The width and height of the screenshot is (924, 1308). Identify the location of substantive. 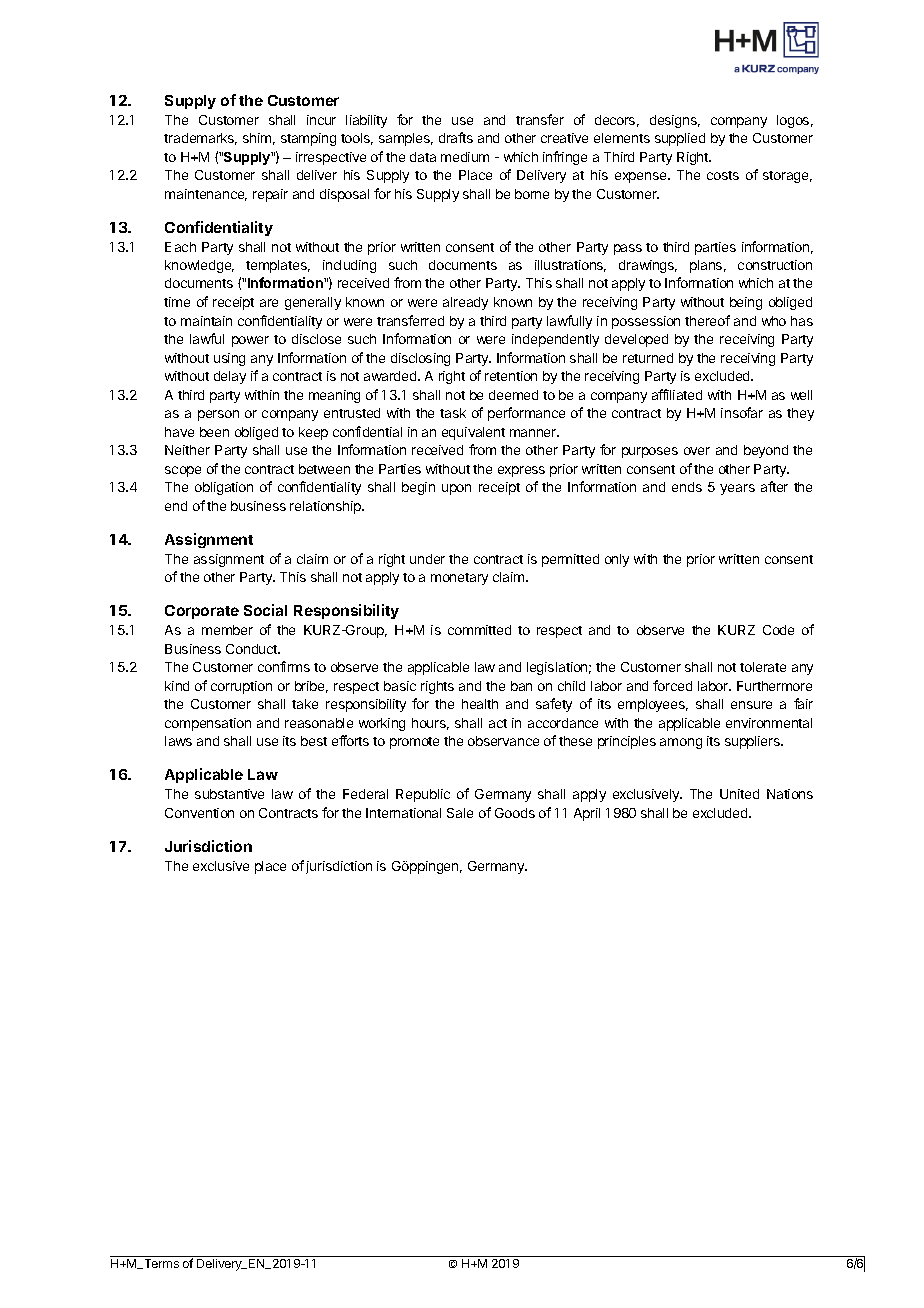
(229, 794).
